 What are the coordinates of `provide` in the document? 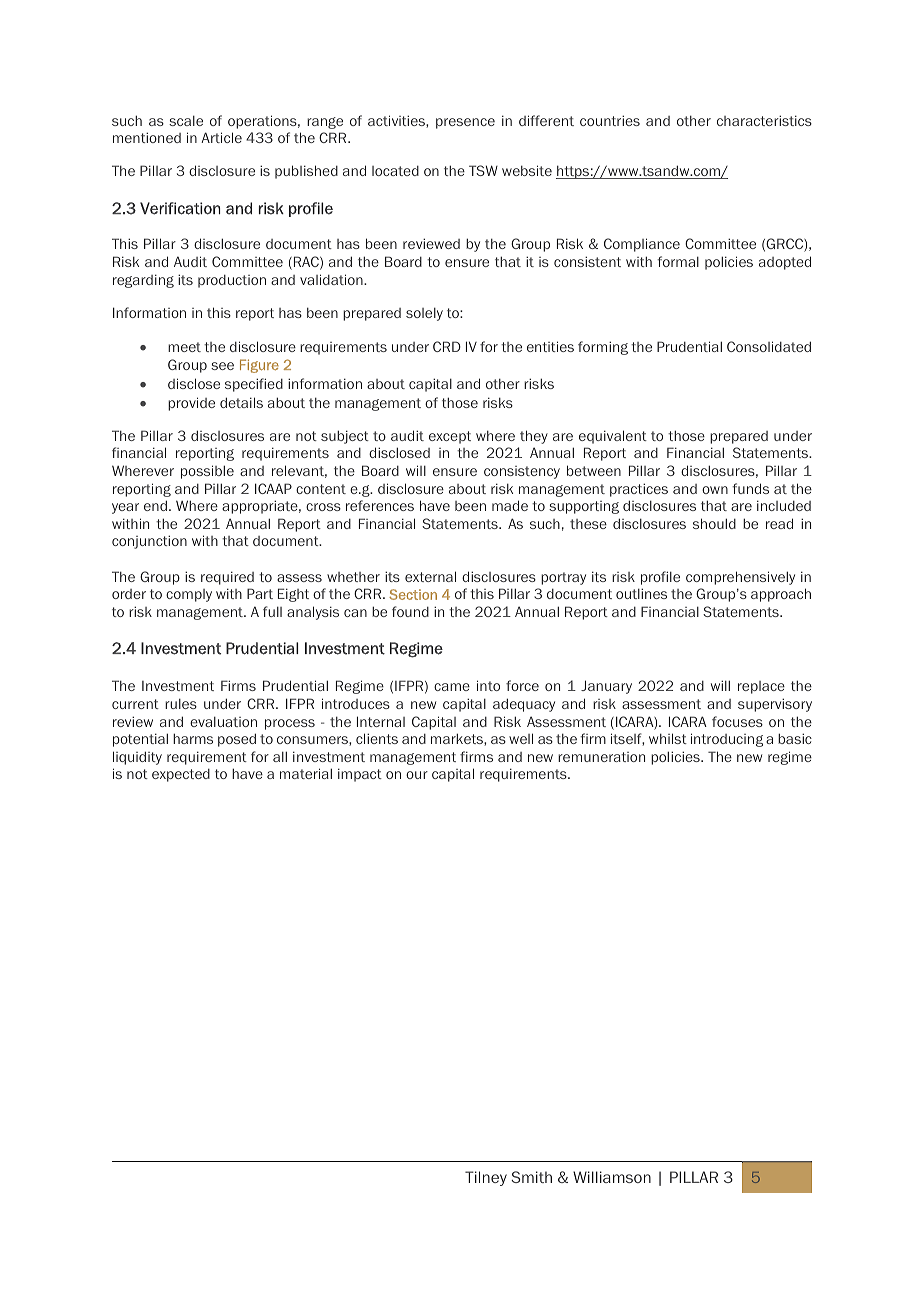 It's located at (191, 404).
